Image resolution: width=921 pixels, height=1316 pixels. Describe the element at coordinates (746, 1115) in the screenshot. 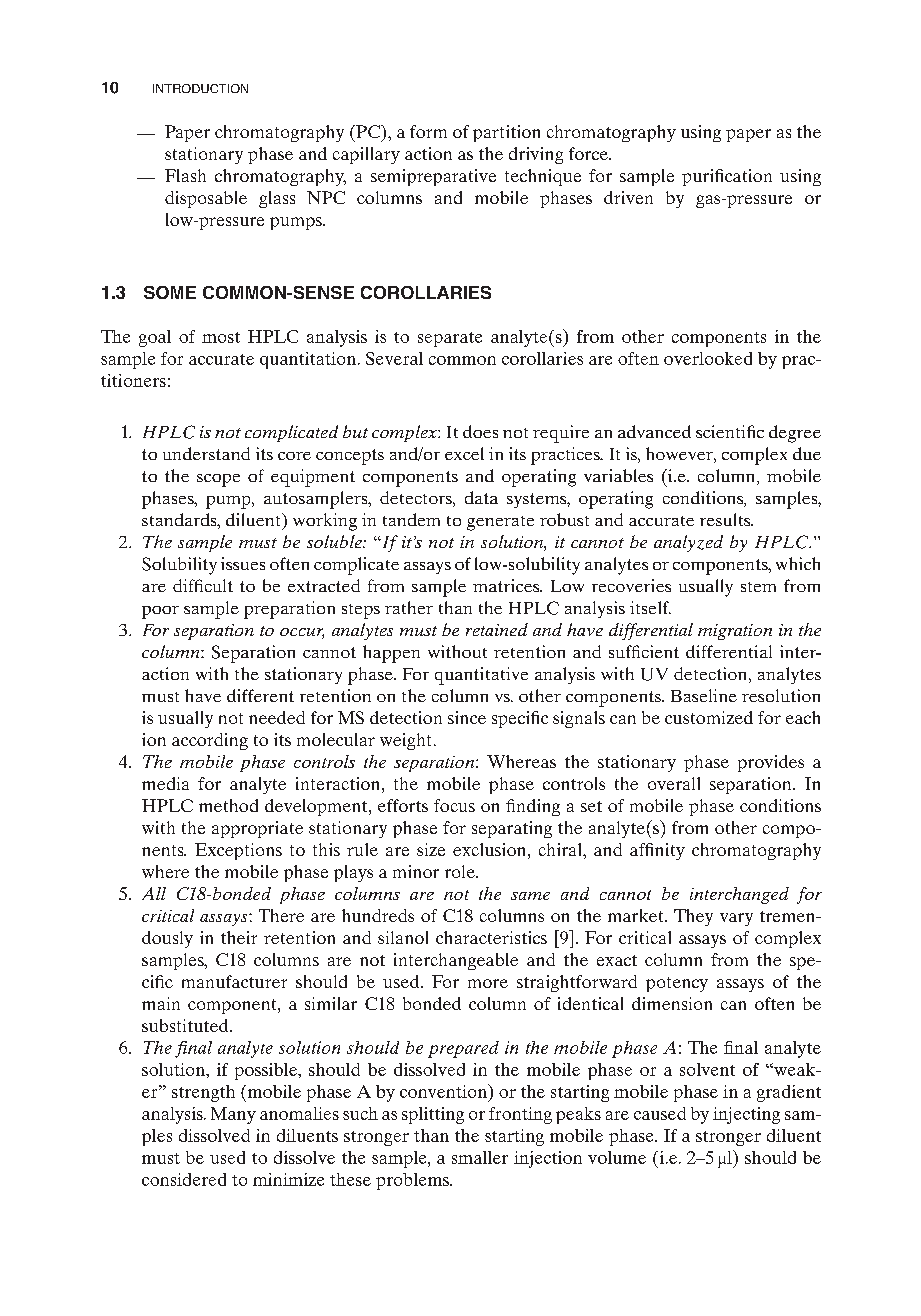

I see `injecting` at that location.
